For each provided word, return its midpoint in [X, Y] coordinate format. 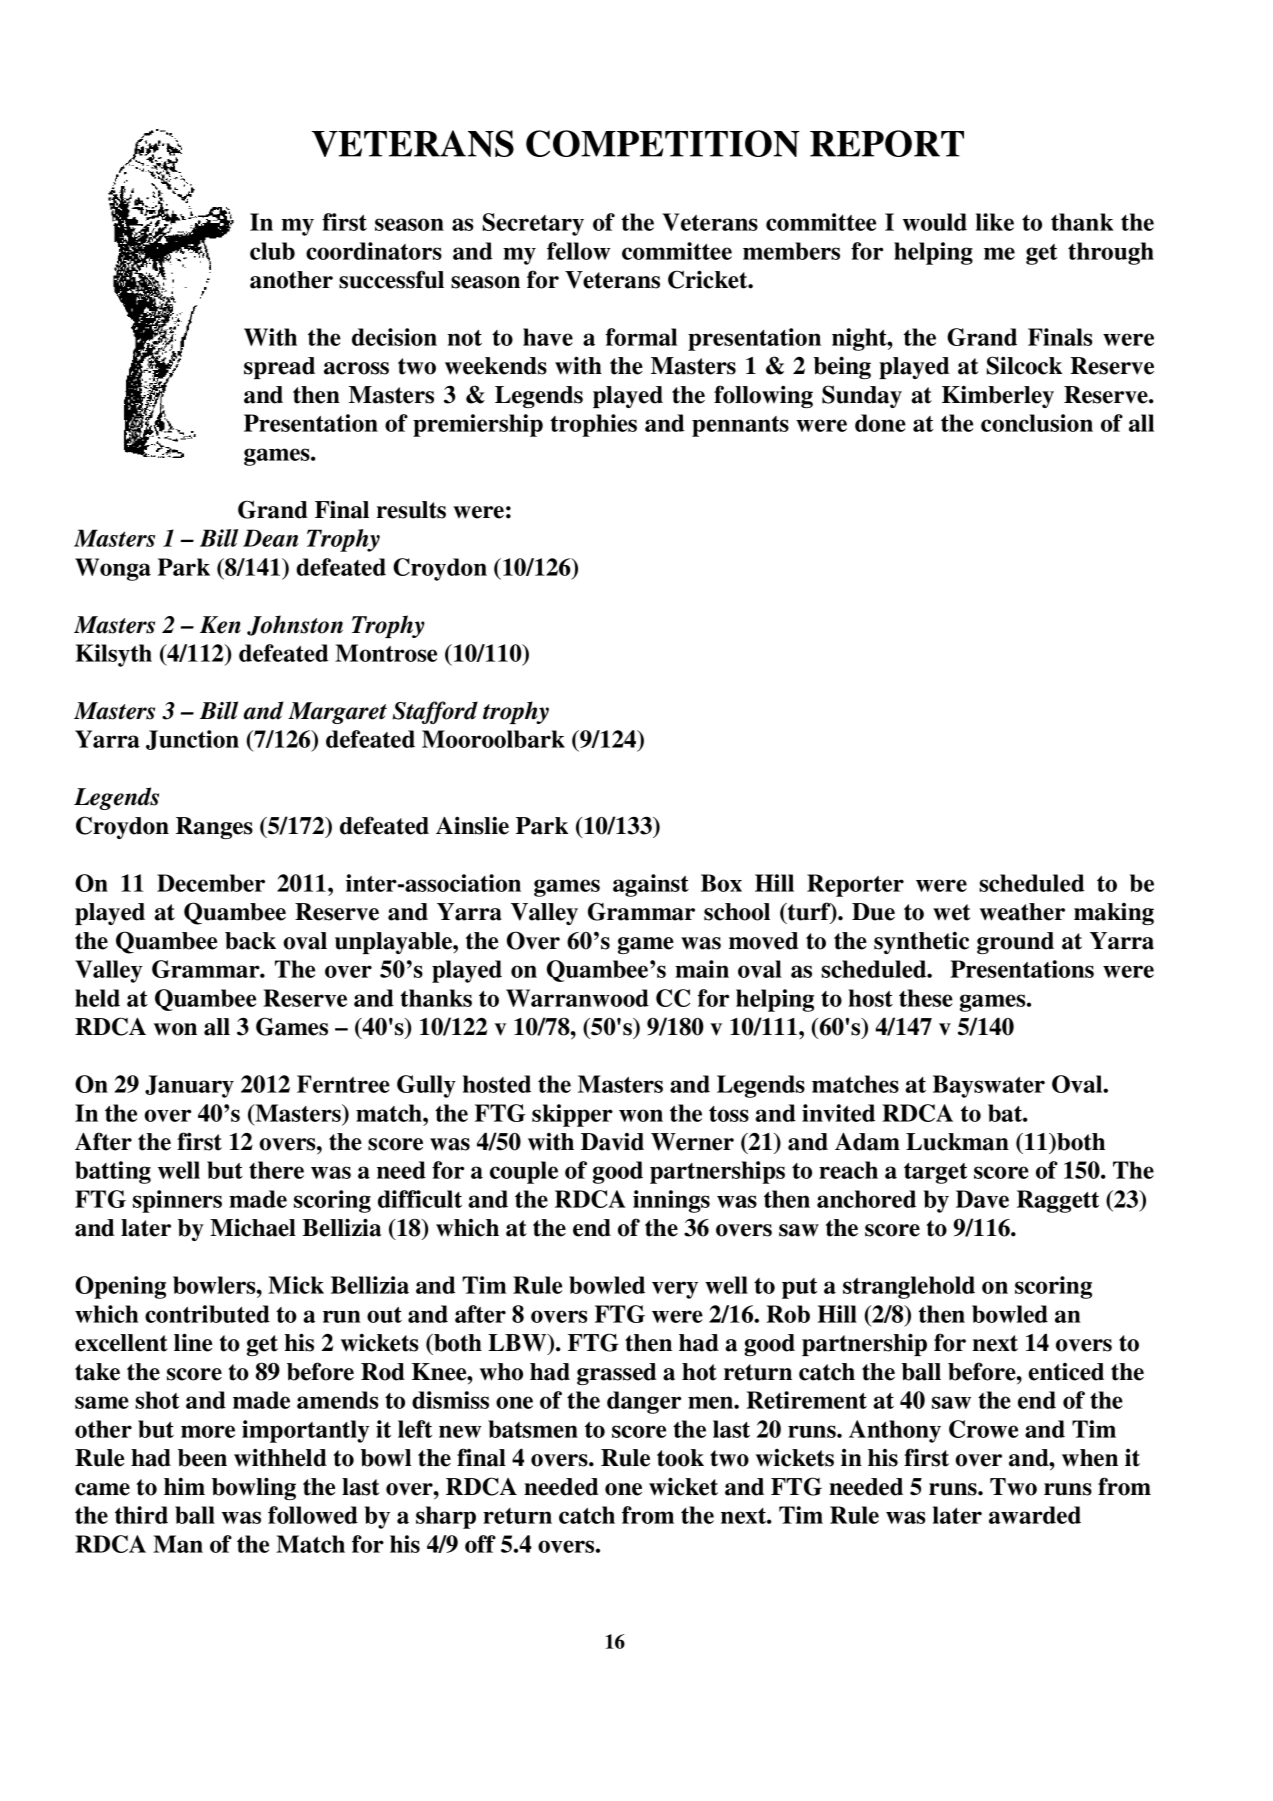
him [184, 1486]
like [995, 222]
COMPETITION [663, 143]
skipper [572, 1115]
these [926, 998]
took [680, 1458]
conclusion [1037, 423]
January [189, 1086]
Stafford [435, 712]
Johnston [295, 625]
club [272, 251]
